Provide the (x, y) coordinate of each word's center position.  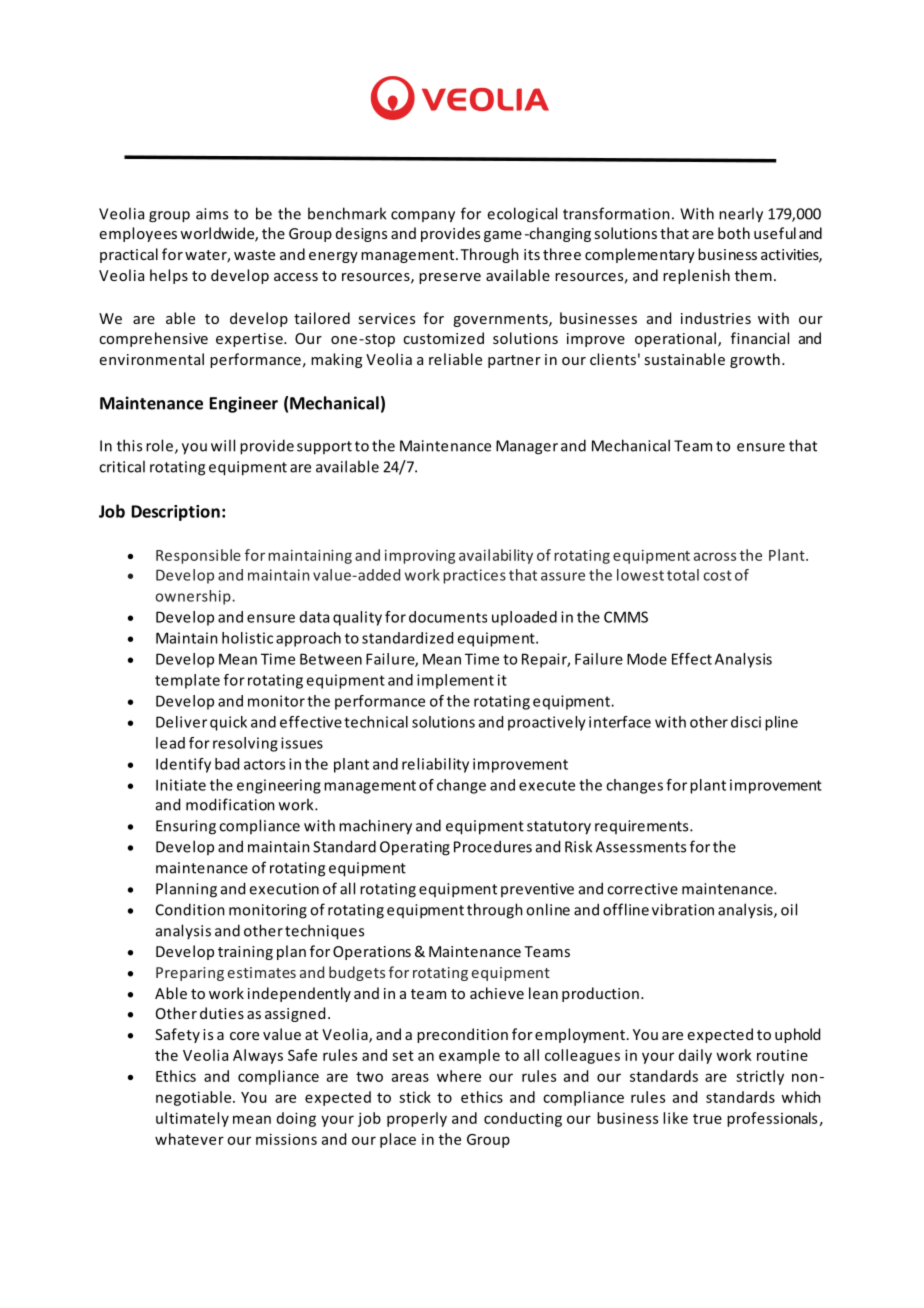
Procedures (493, 846)
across (715, 556)
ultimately (192, 1119)
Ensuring (186, 827)
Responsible (198, 556)
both (734, 233)
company (423, 216)
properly (417, 1119)
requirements (643, 827)
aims (212, 214)
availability (496, 556)
